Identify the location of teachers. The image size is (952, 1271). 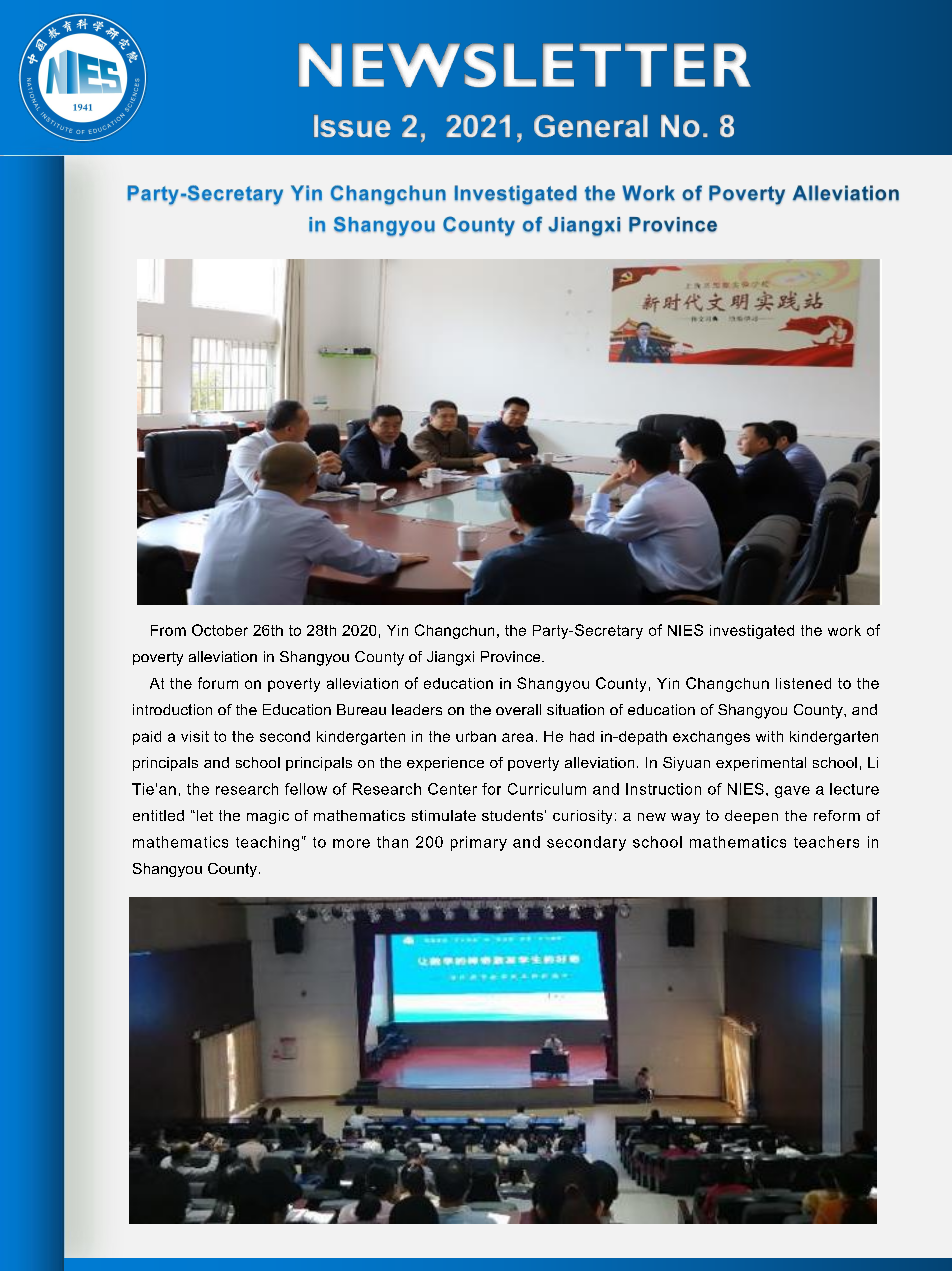
(826, 842).
